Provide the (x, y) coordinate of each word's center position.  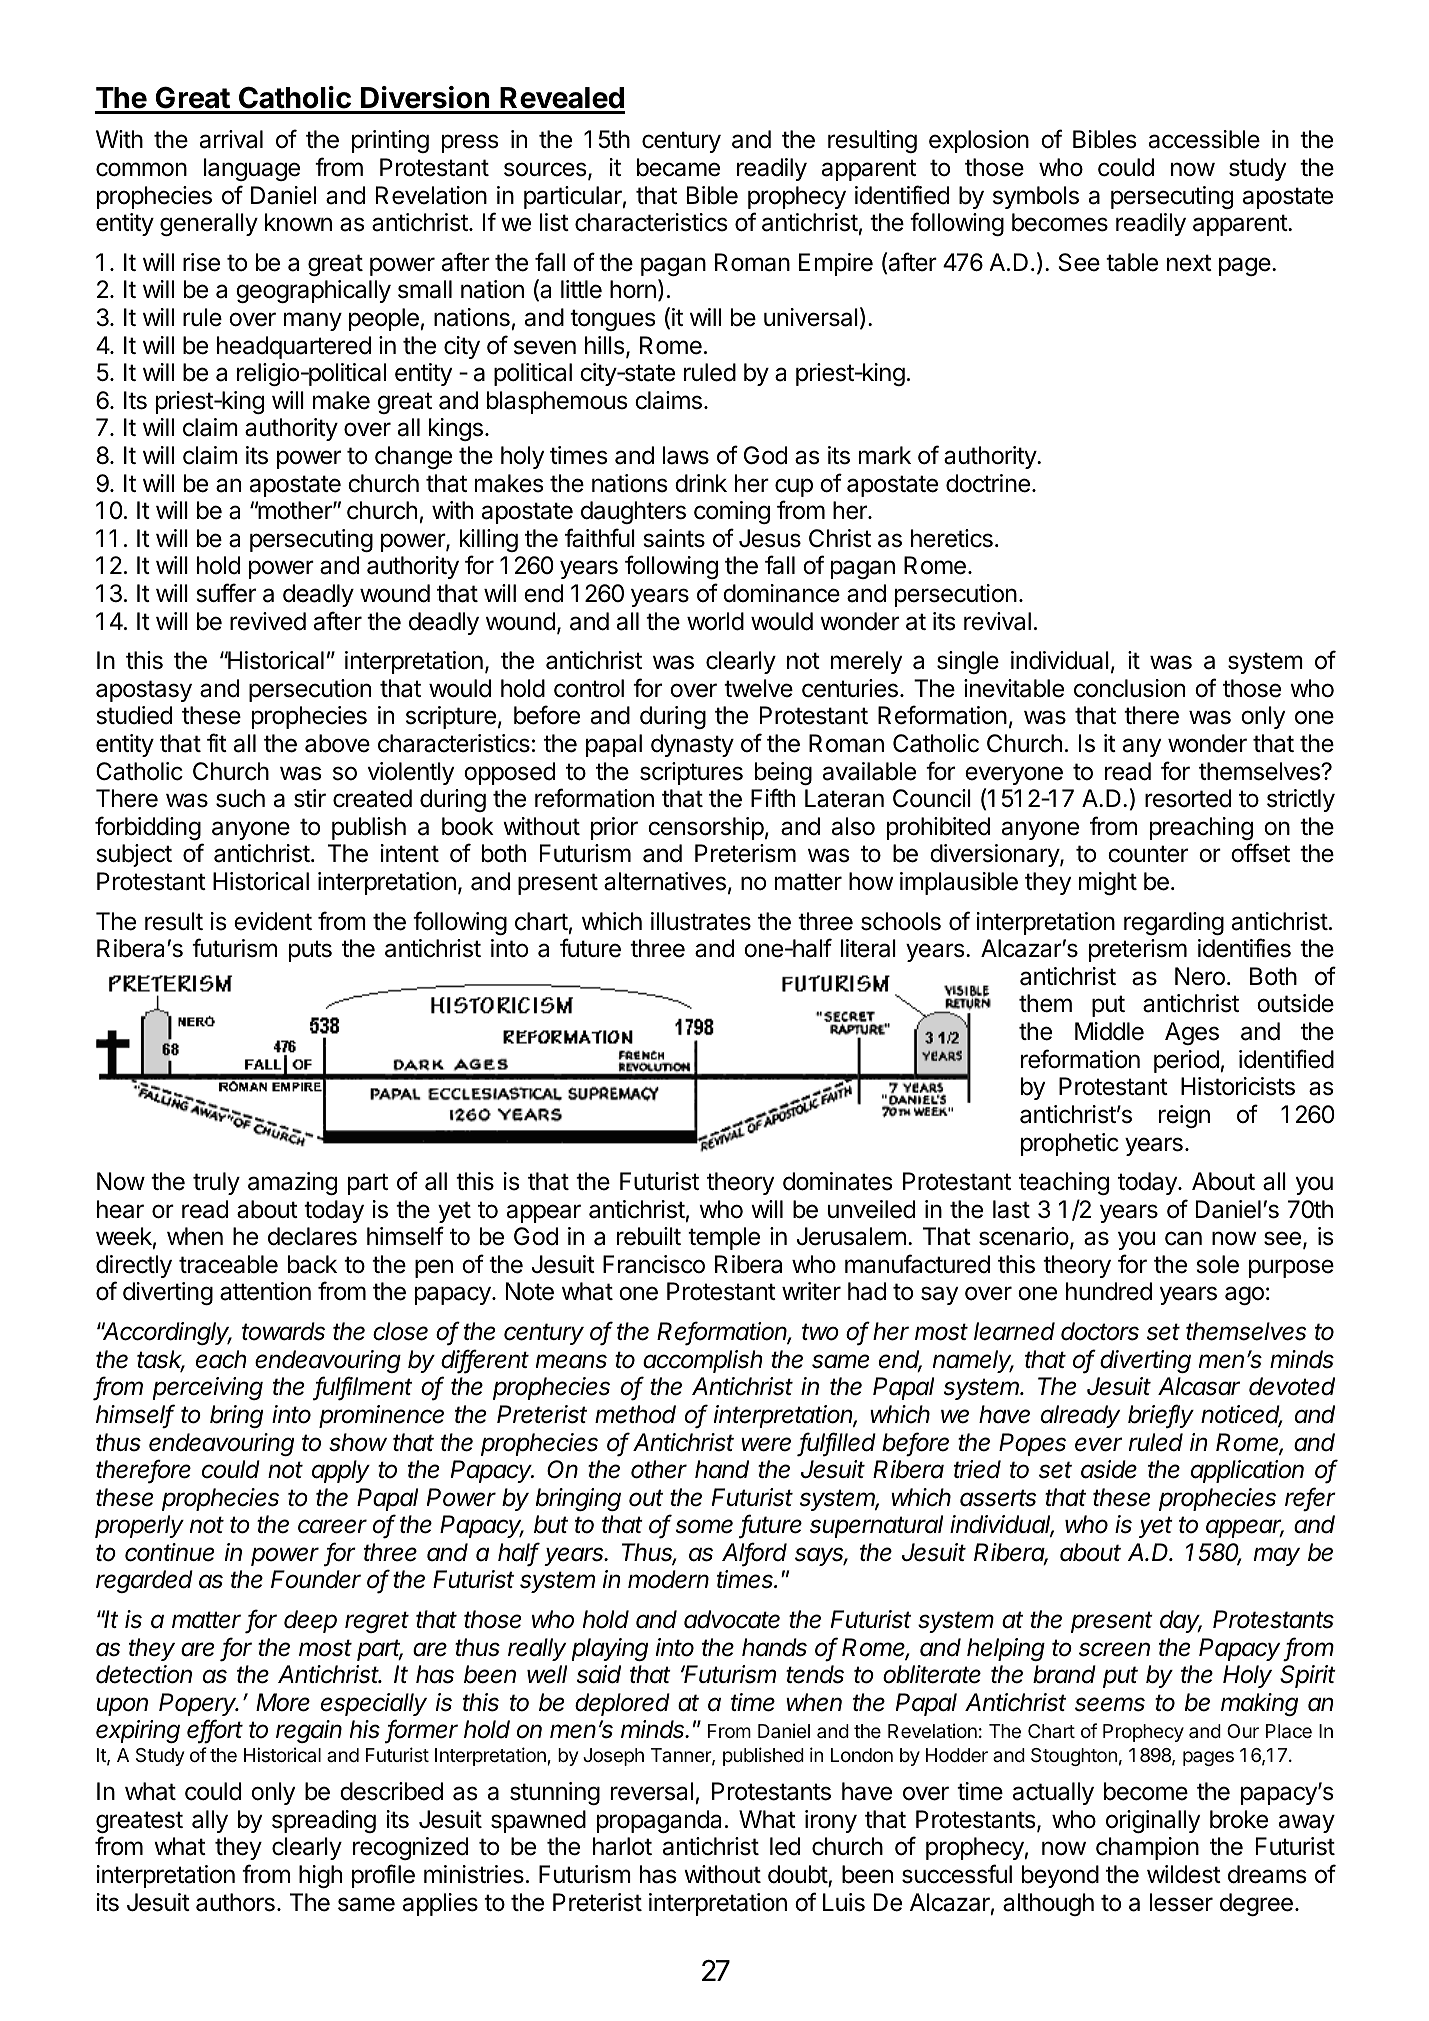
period (1186, 1061)
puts (310, 951)
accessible (1204, 139)
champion (1147, 1848)
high (320, 1876)
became (678, 167)
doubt (798, 1875)
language (252, 169)
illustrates (701, 921)
